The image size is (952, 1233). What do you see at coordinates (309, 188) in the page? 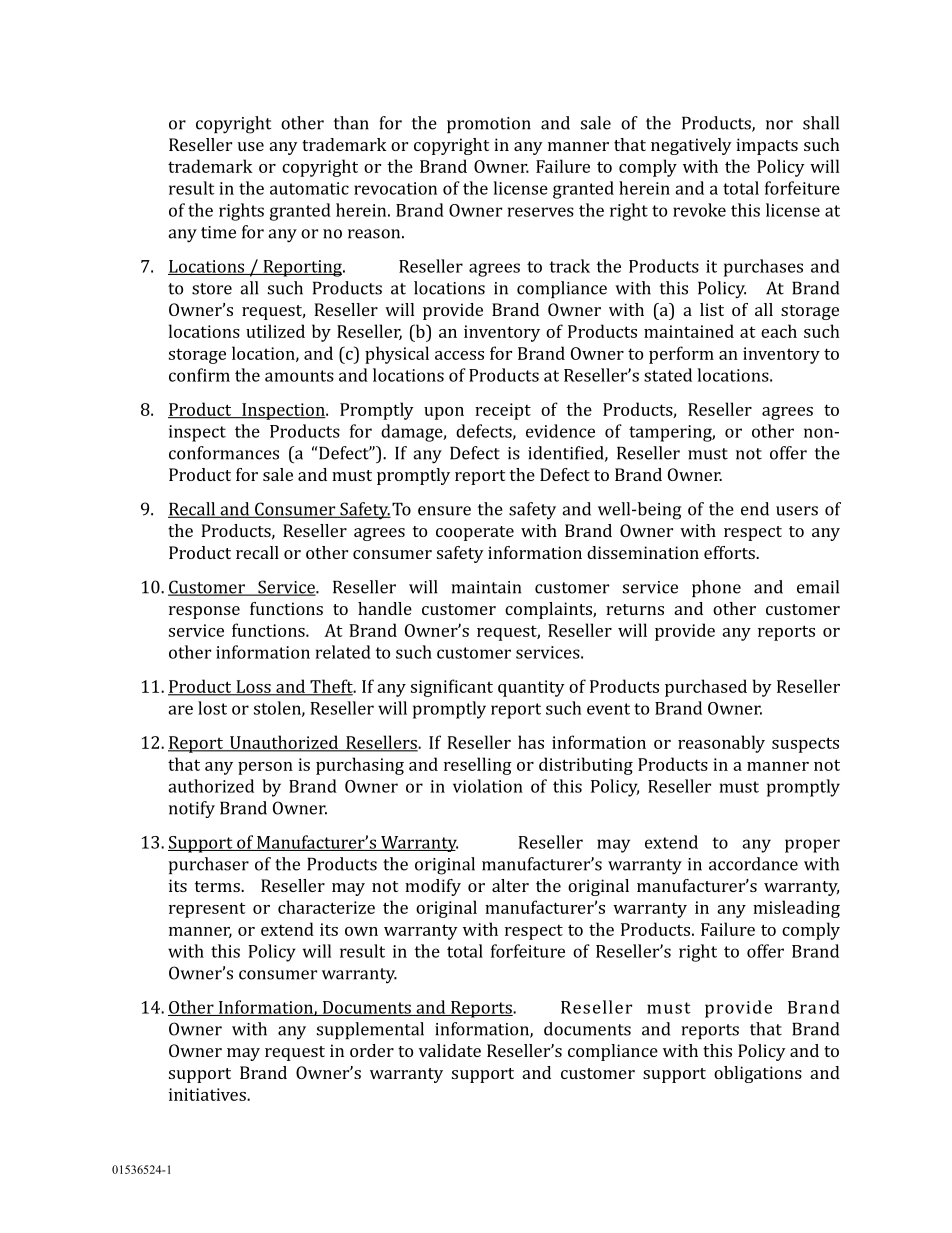
I see `automatic` at bounding box center [309, 188].
